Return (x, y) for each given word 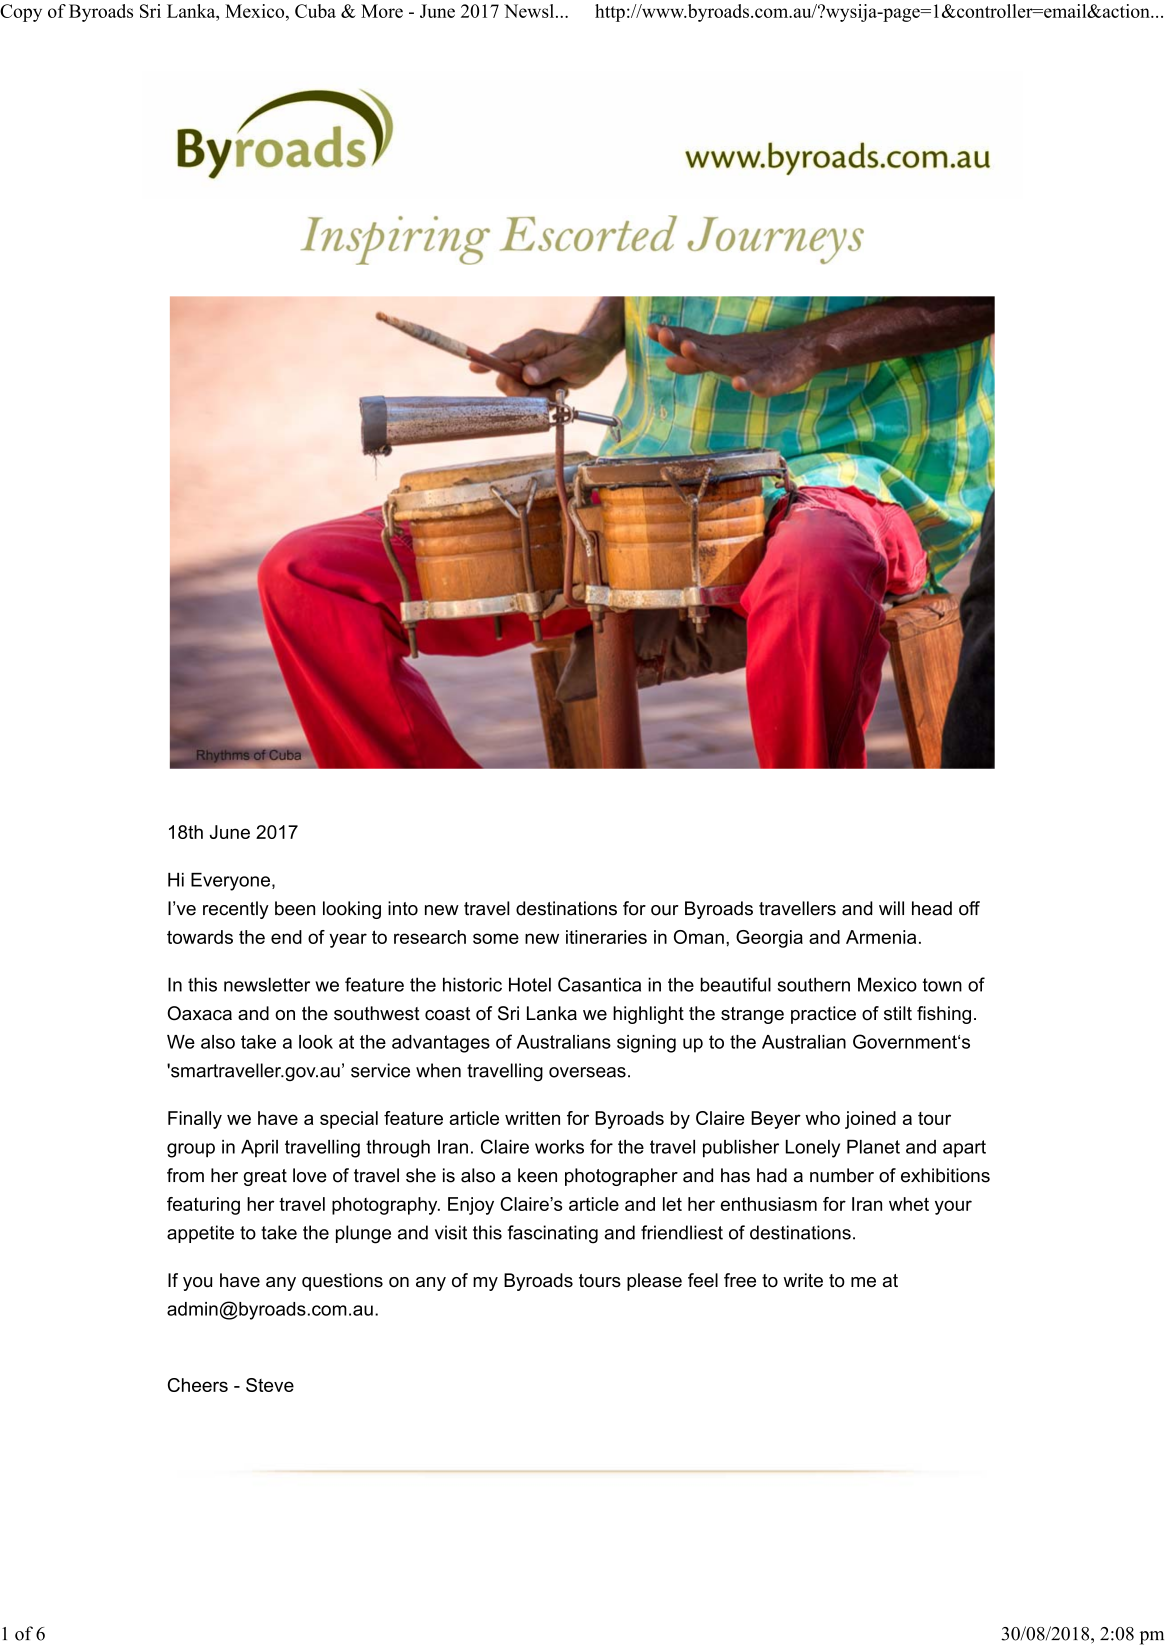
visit (451, 1232)
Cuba (315, 11)
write (803, 1280)
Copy (21, 13)
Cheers (198, 1385)
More (382, 11)
